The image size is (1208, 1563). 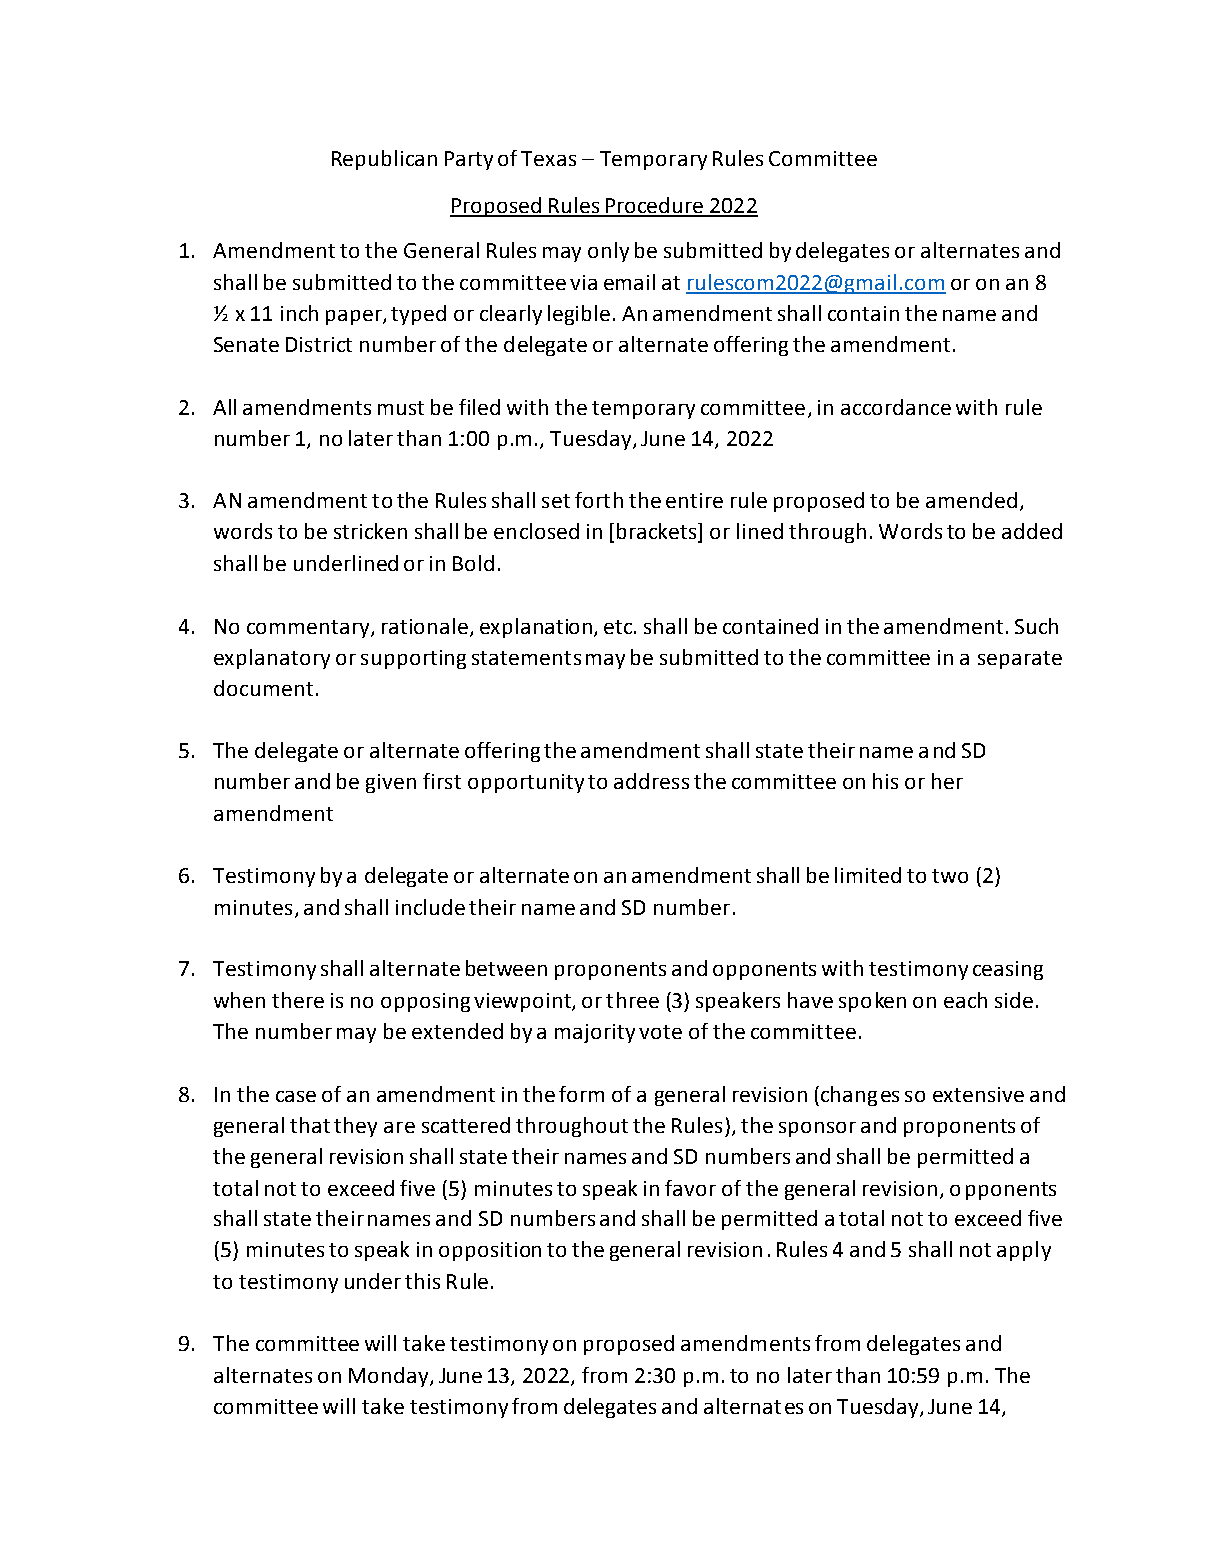 I want to click on document, so click(x=263, y=688).
